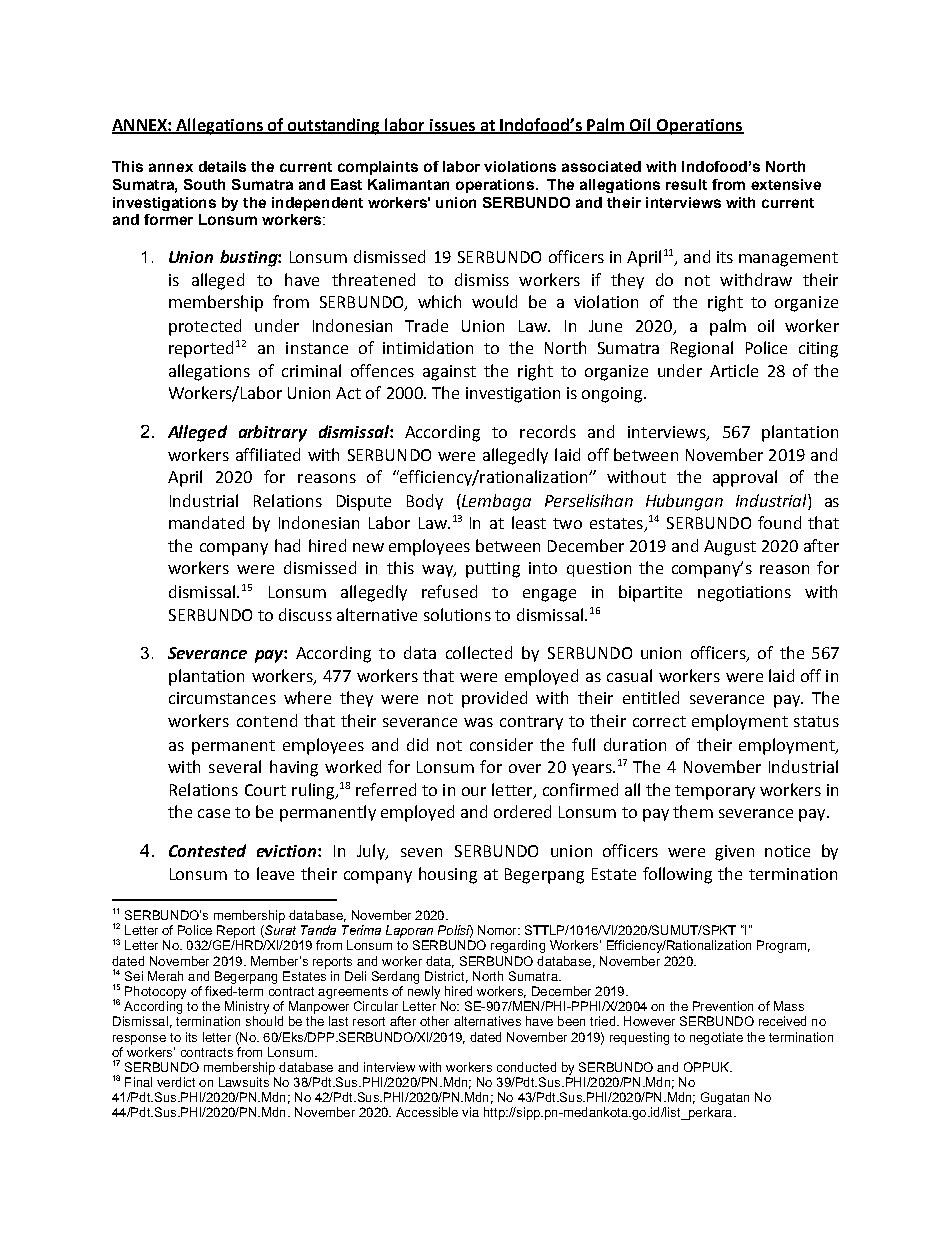 The height and width of the screenshot is (1233, 952). Describe the element at coordinates (244, 1082) in the screenshot. I see `Lawsuits` at that location.
